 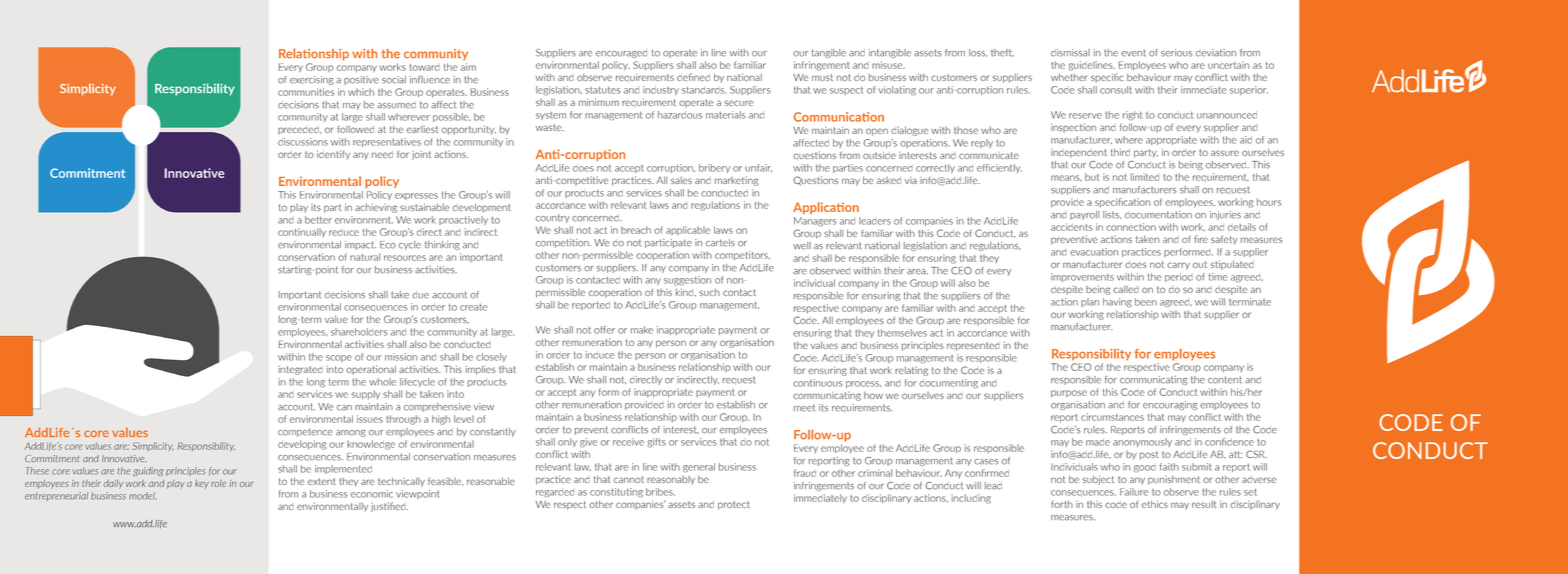 I want to click on competence, so click(x=305, y=432).
